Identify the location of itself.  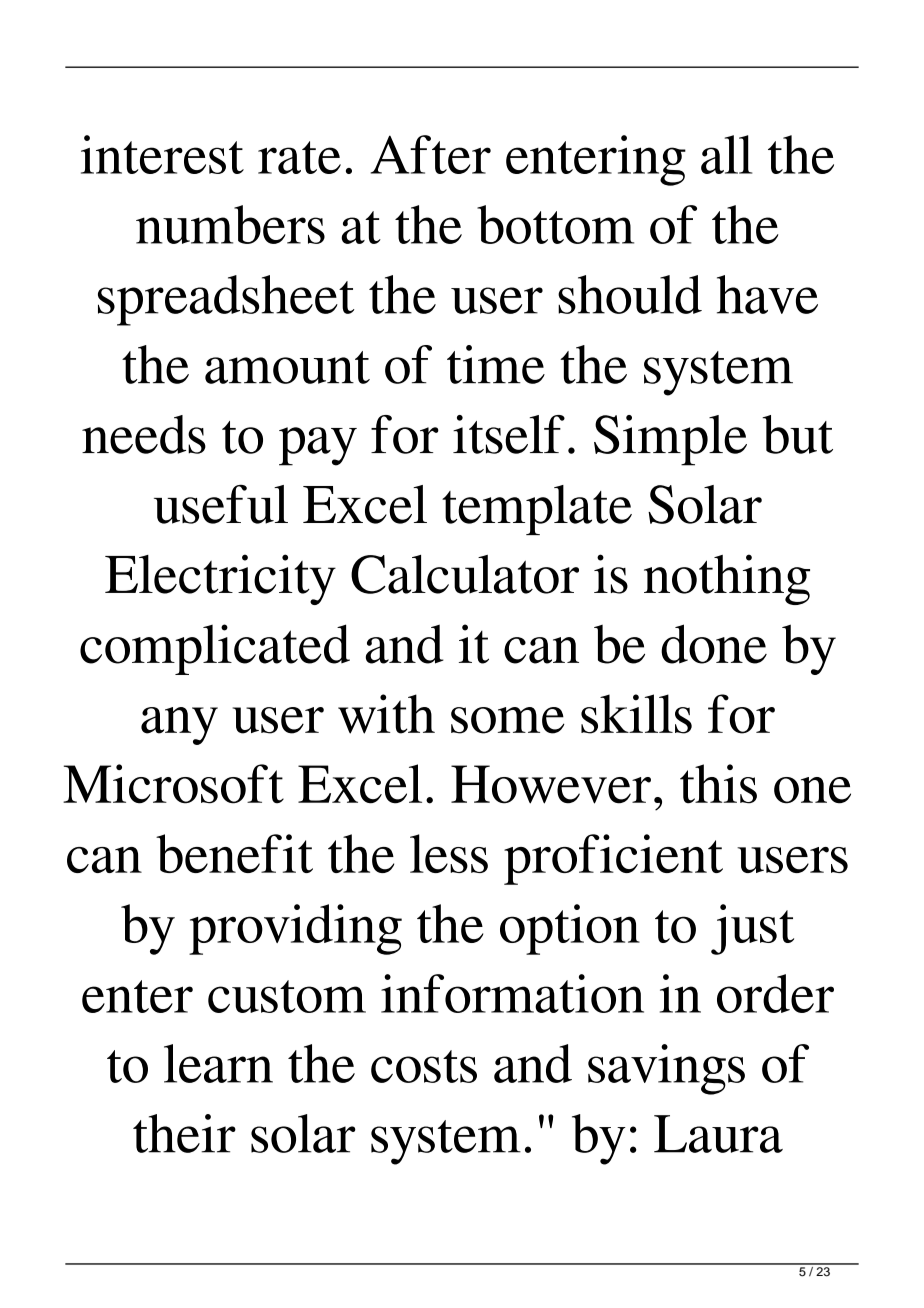
(509, 434).
